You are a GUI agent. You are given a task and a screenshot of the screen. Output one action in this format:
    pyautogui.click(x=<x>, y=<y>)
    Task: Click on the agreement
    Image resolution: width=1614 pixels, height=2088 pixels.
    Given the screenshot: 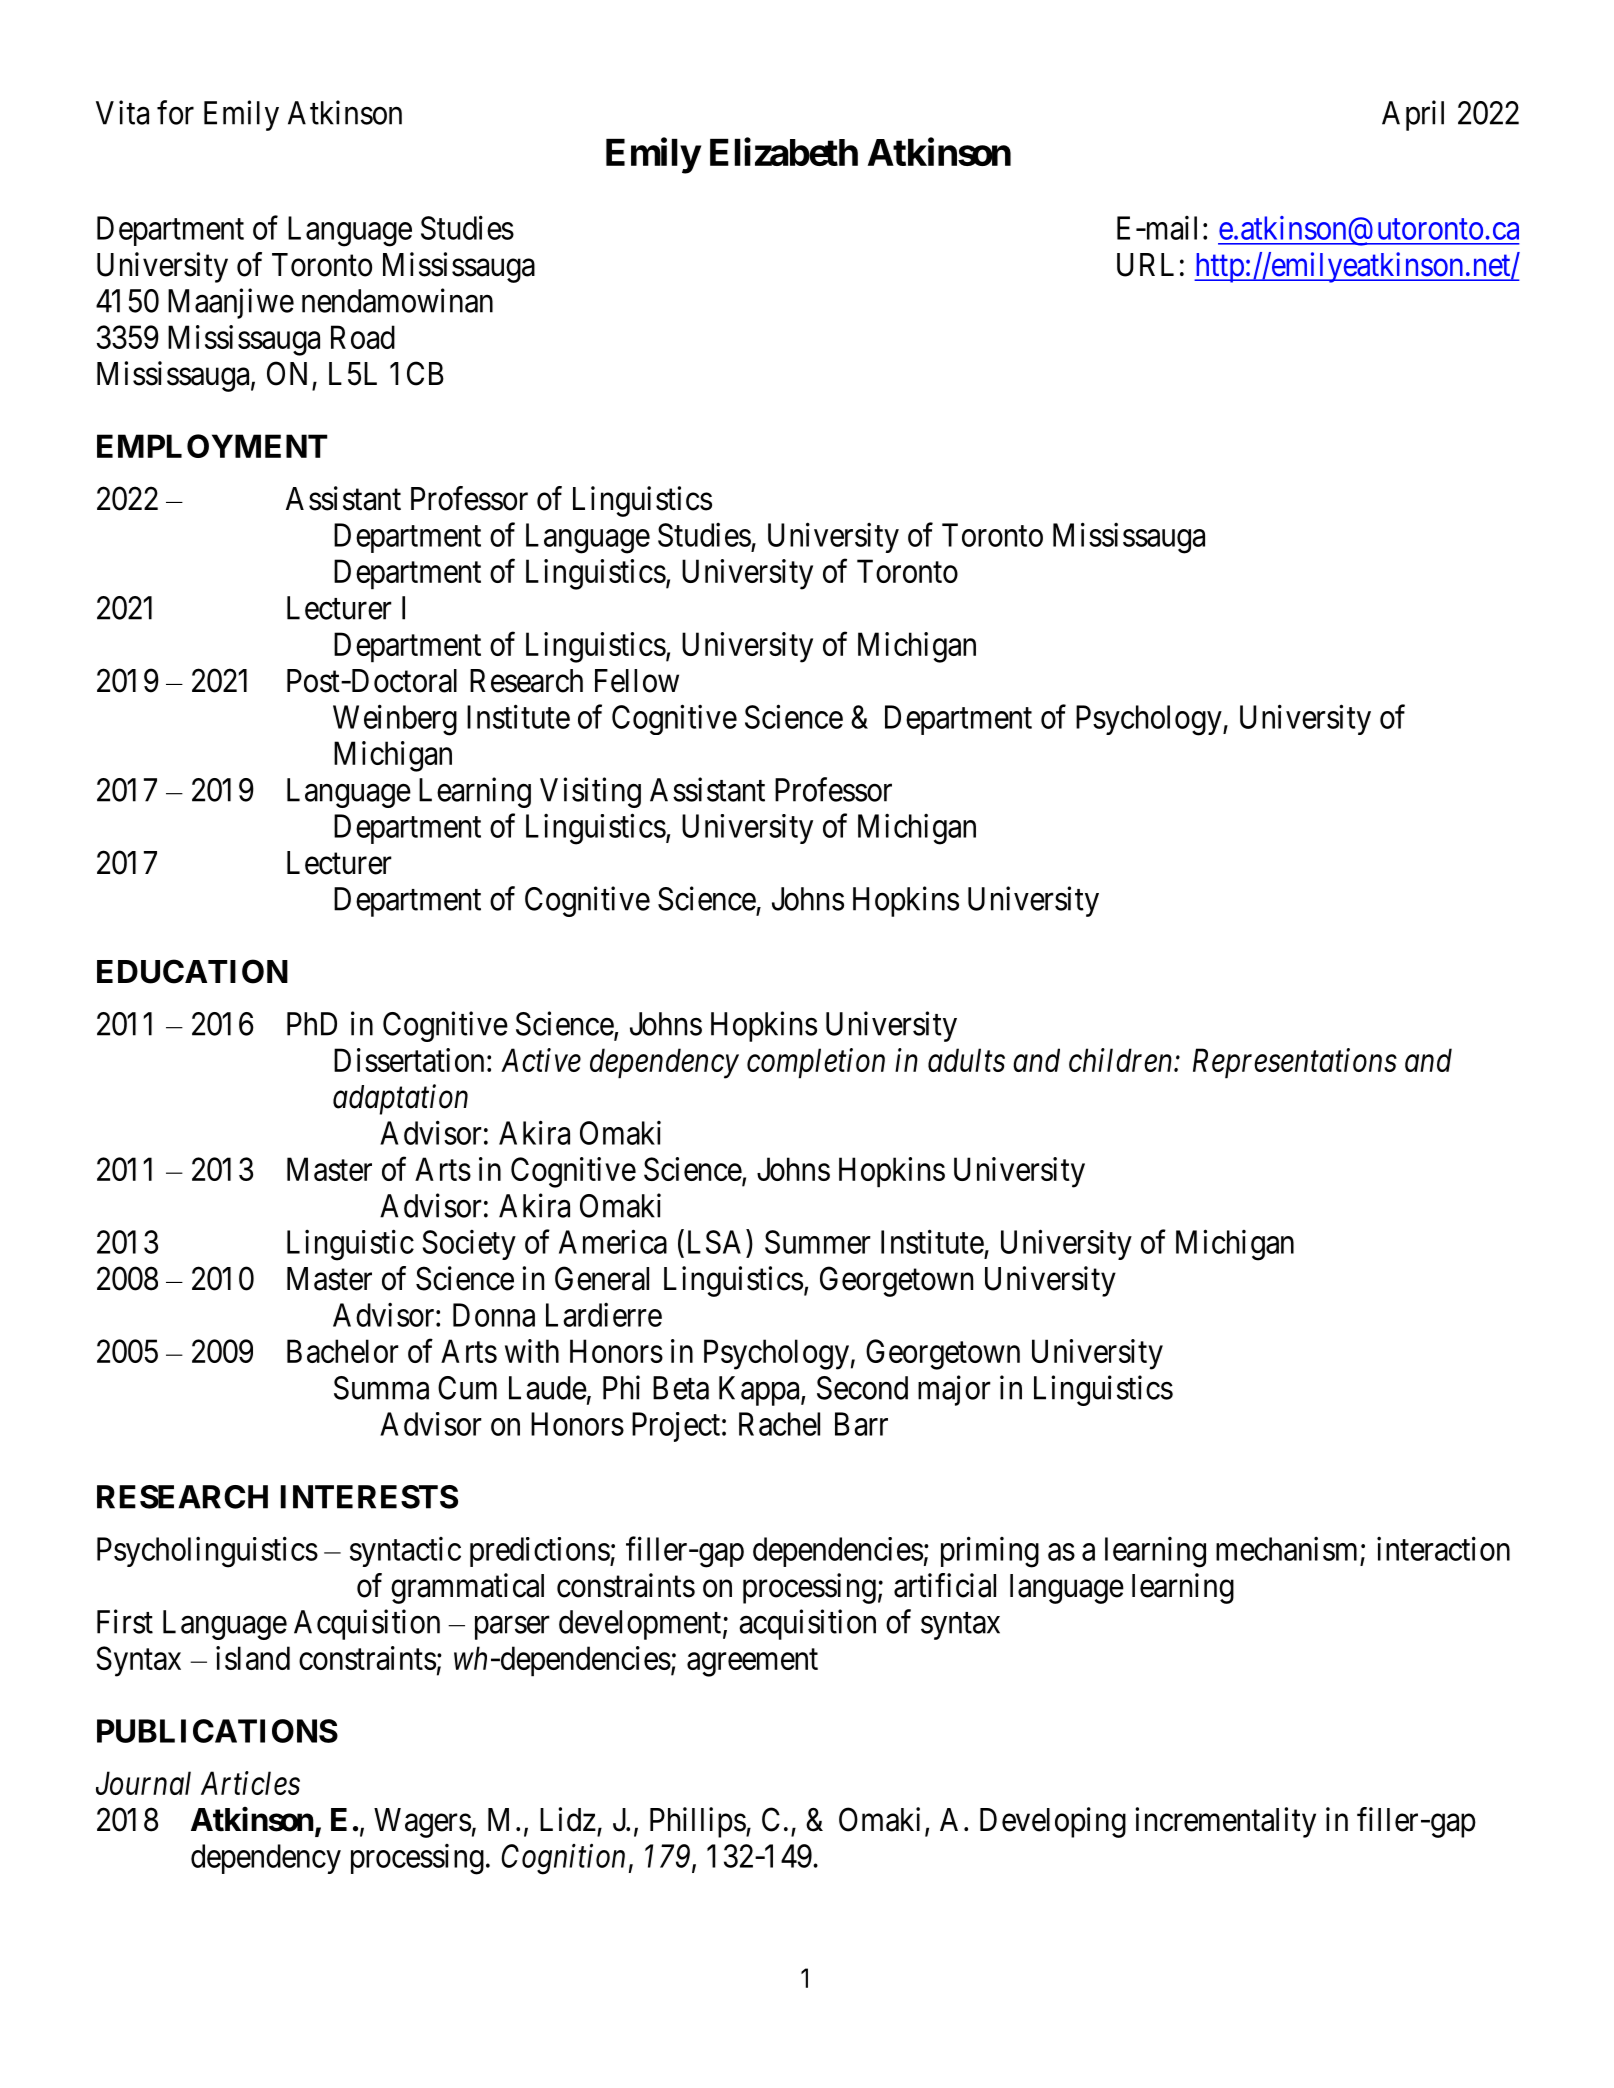 What is the action you would take?
    pyautogui.click(x=752, y=1663)
